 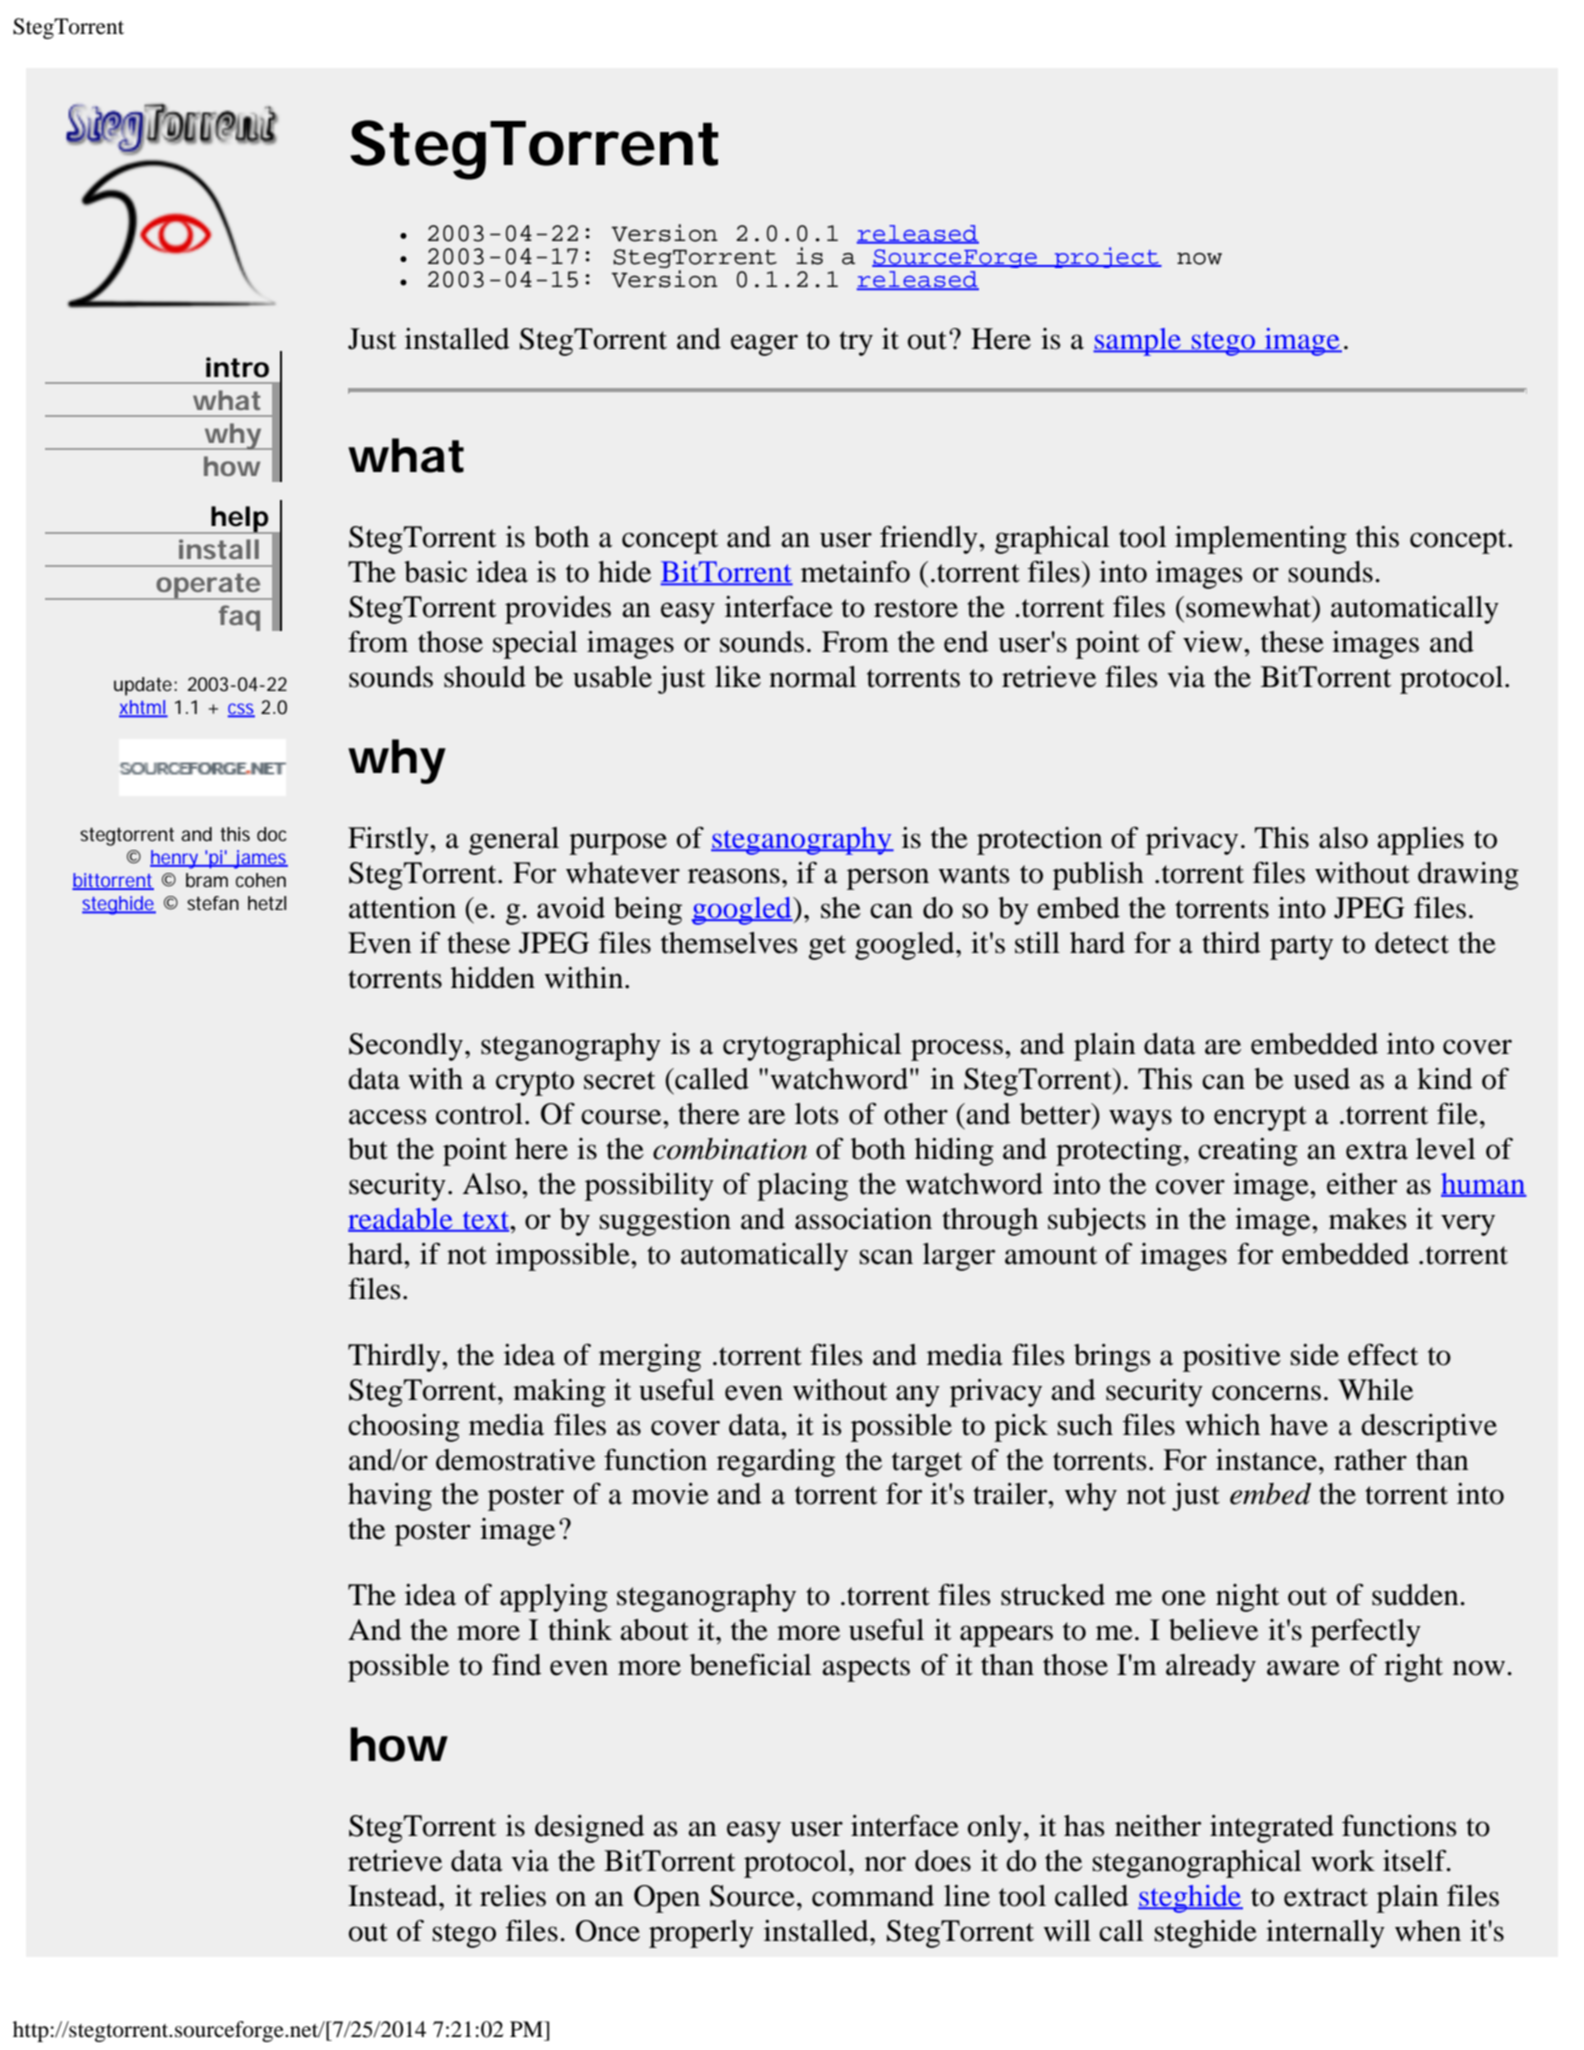 What do you see at coordinates (1247, 1598) in the page?
I see `night` at bounding box center [1247, 1598].
